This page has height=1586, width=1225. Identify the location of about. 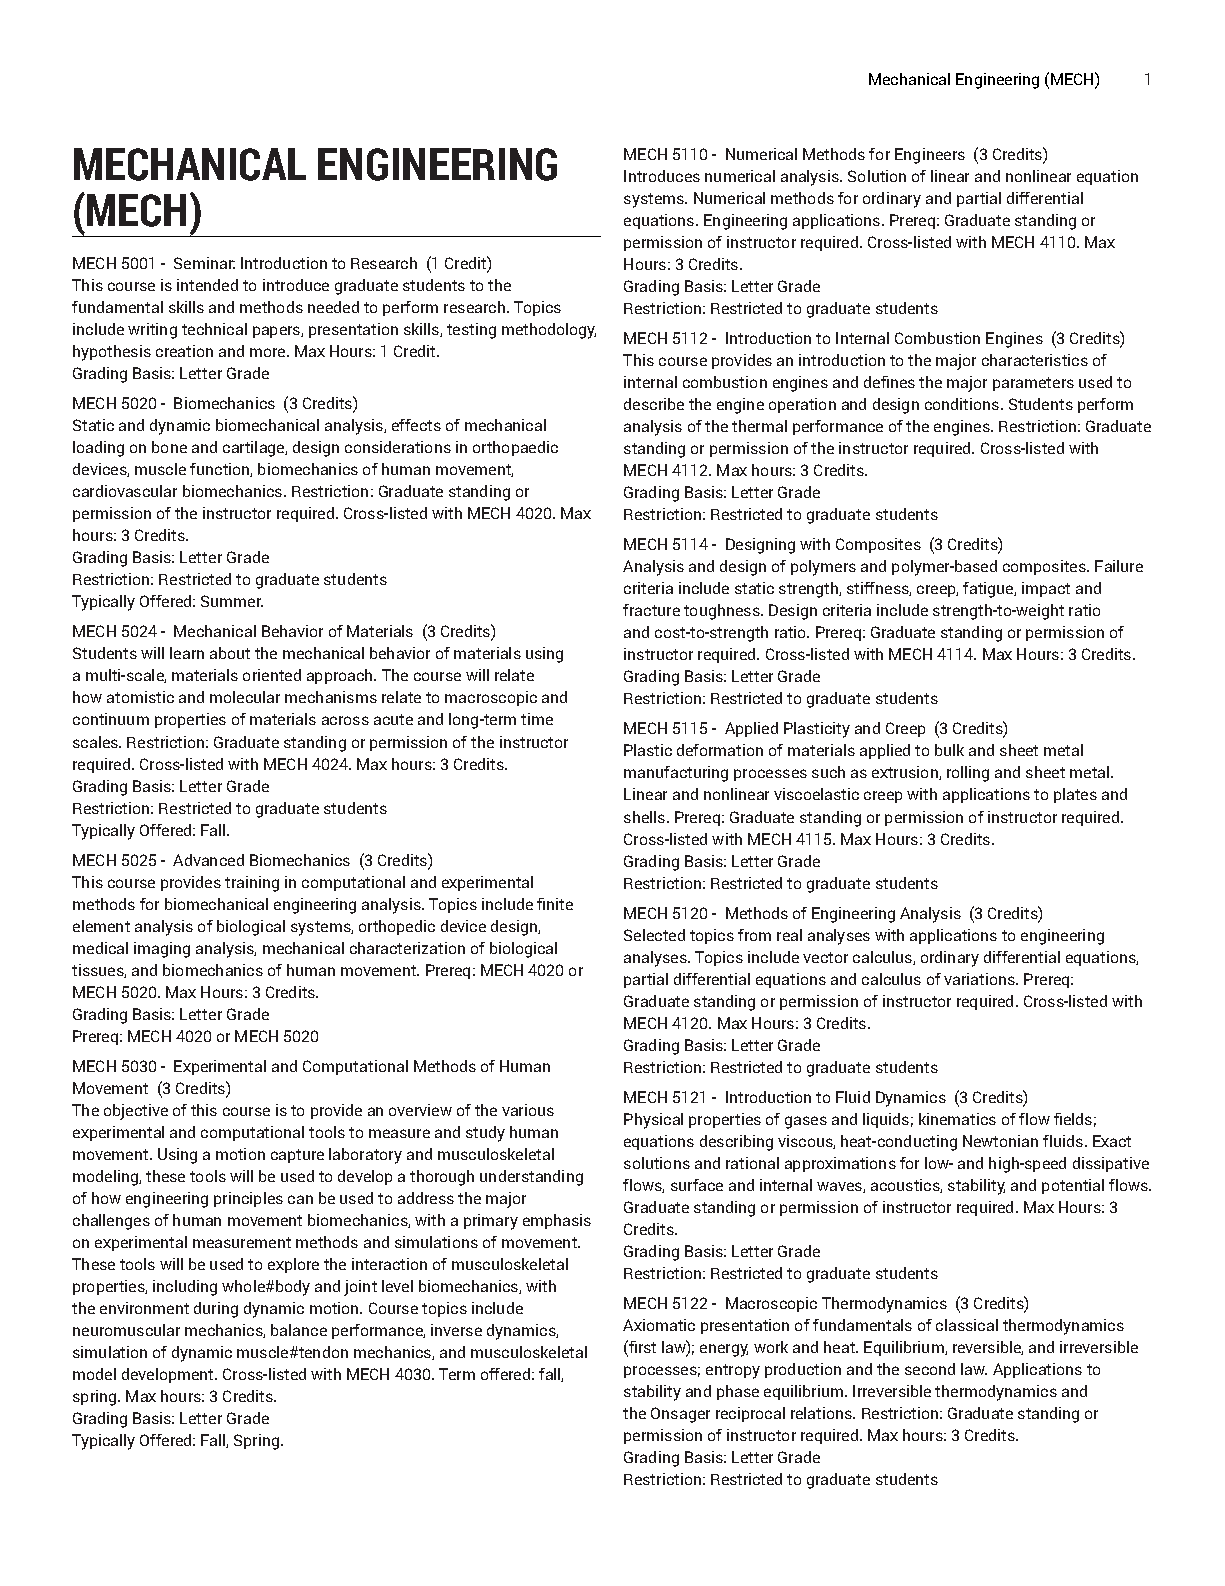
(230, 653).
